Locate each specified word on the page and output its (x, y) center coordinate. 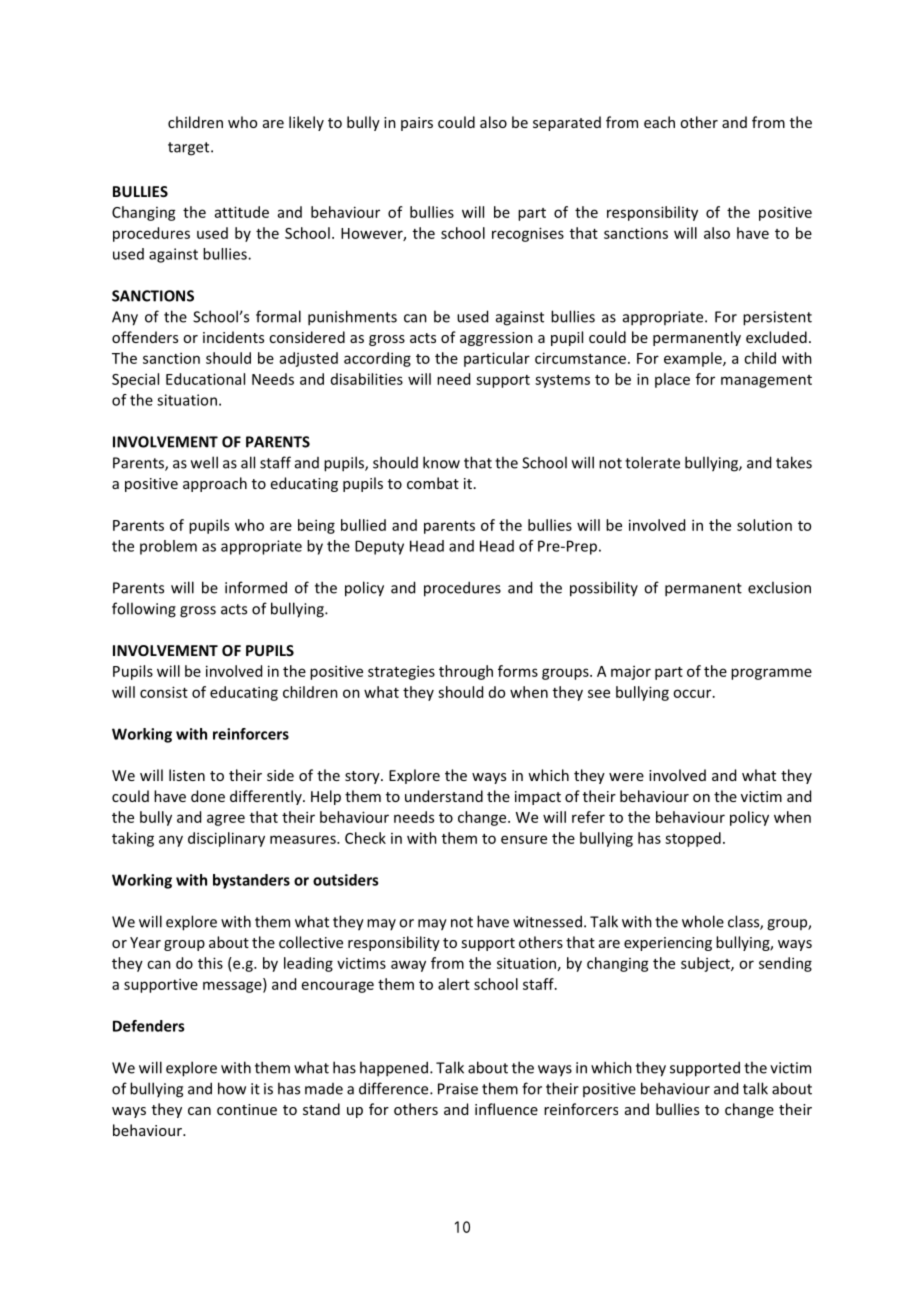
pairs (417, 124)
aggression (496, 339)
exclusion (779, 587)
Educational (205, 379)
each (659, 122)
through (466, 672)
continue (247, 1109)
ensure (524, 839)
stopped (693, 839)
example (694, 359)
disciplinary (226, 839)
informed (256, 587)
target (190, 149)
